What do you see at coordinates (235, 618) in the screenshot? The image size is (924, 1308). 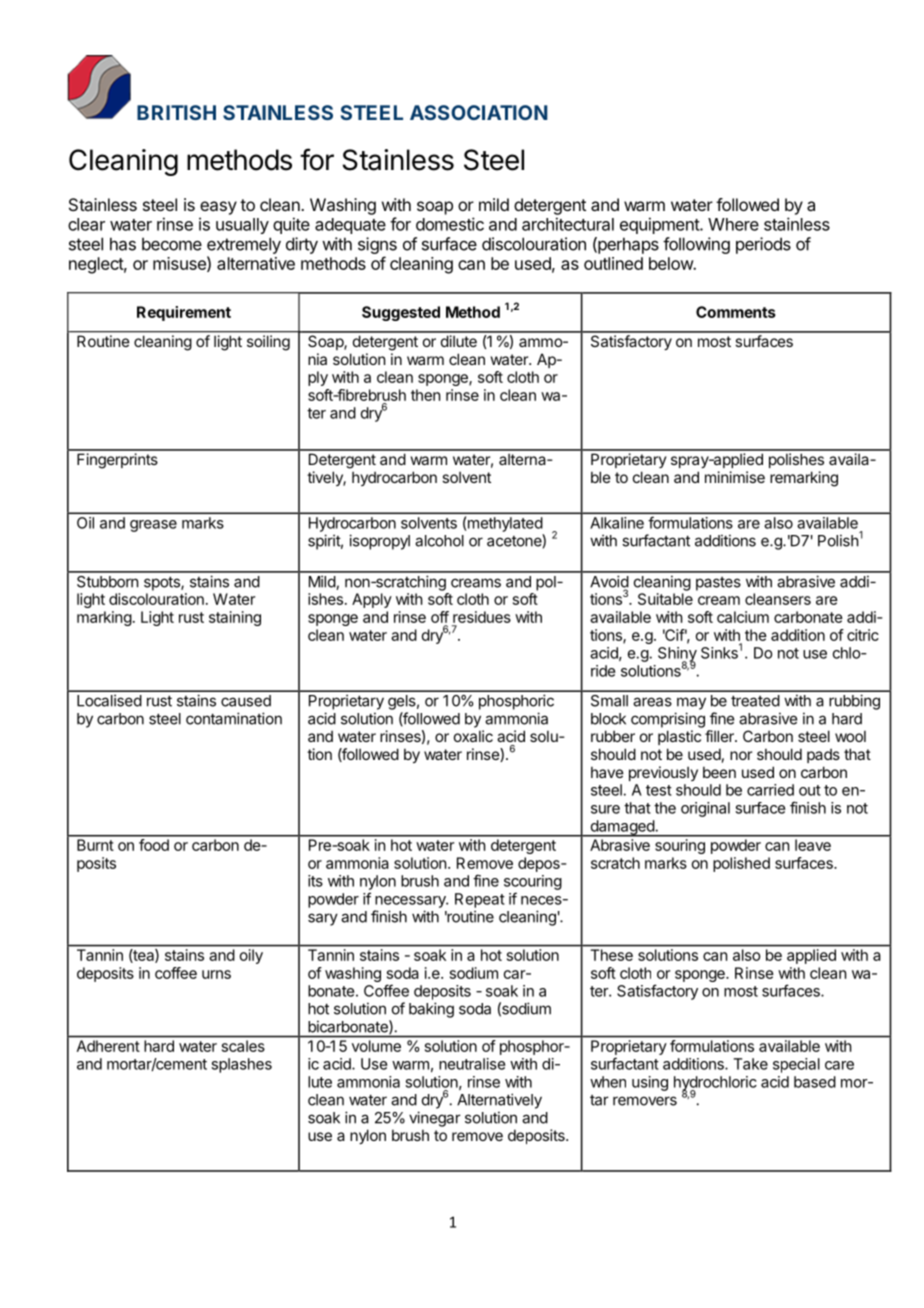 I see `staining` at bounding box center [235, 618].
